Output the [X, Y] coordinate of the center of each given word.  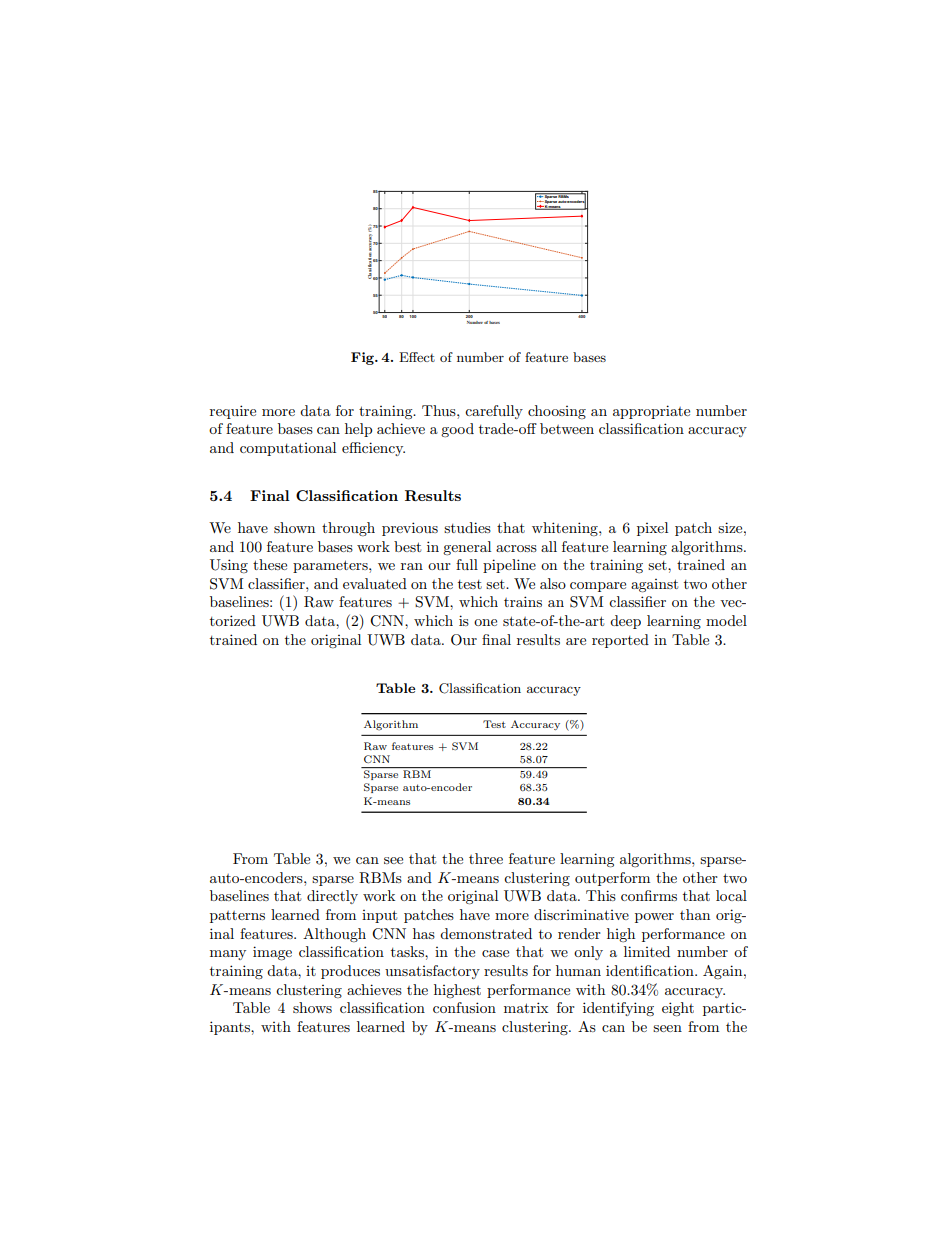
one [485, 622]
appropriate [651, 412]
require [233, 412]
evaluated [375, 583]
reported [620, 641]
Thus [440, 410]
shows [312, 1007]
